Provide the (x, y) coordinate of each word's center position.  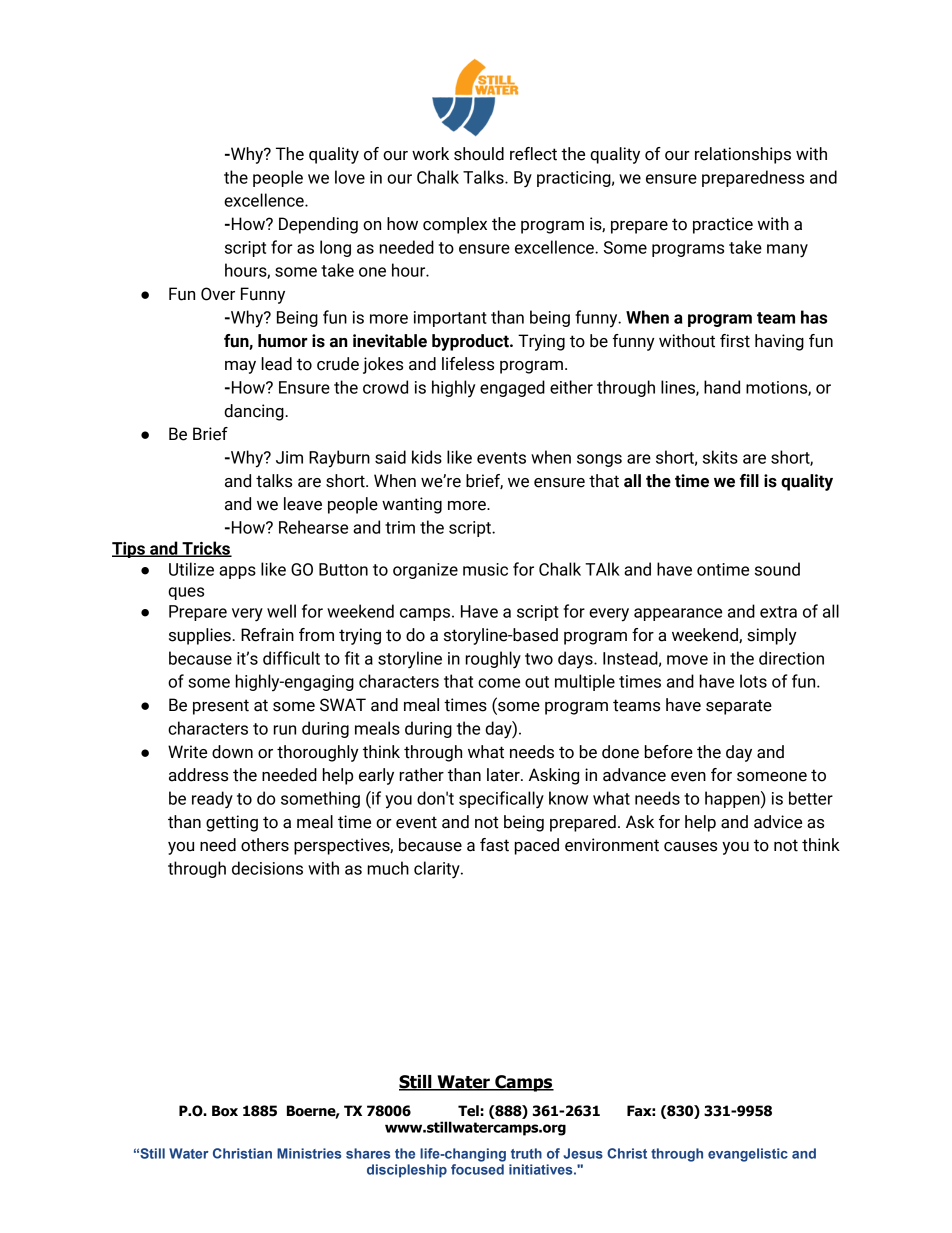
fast (494, 845)
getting (232, 823)
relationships (743, 155)
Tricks (206, 549)
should (479, 154)
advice (778, 822)
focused (477, 1169)
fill (749, 480)
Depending (318, 225)
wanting (412, 505)
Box (225, 1111)
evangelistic (748, 1155)
